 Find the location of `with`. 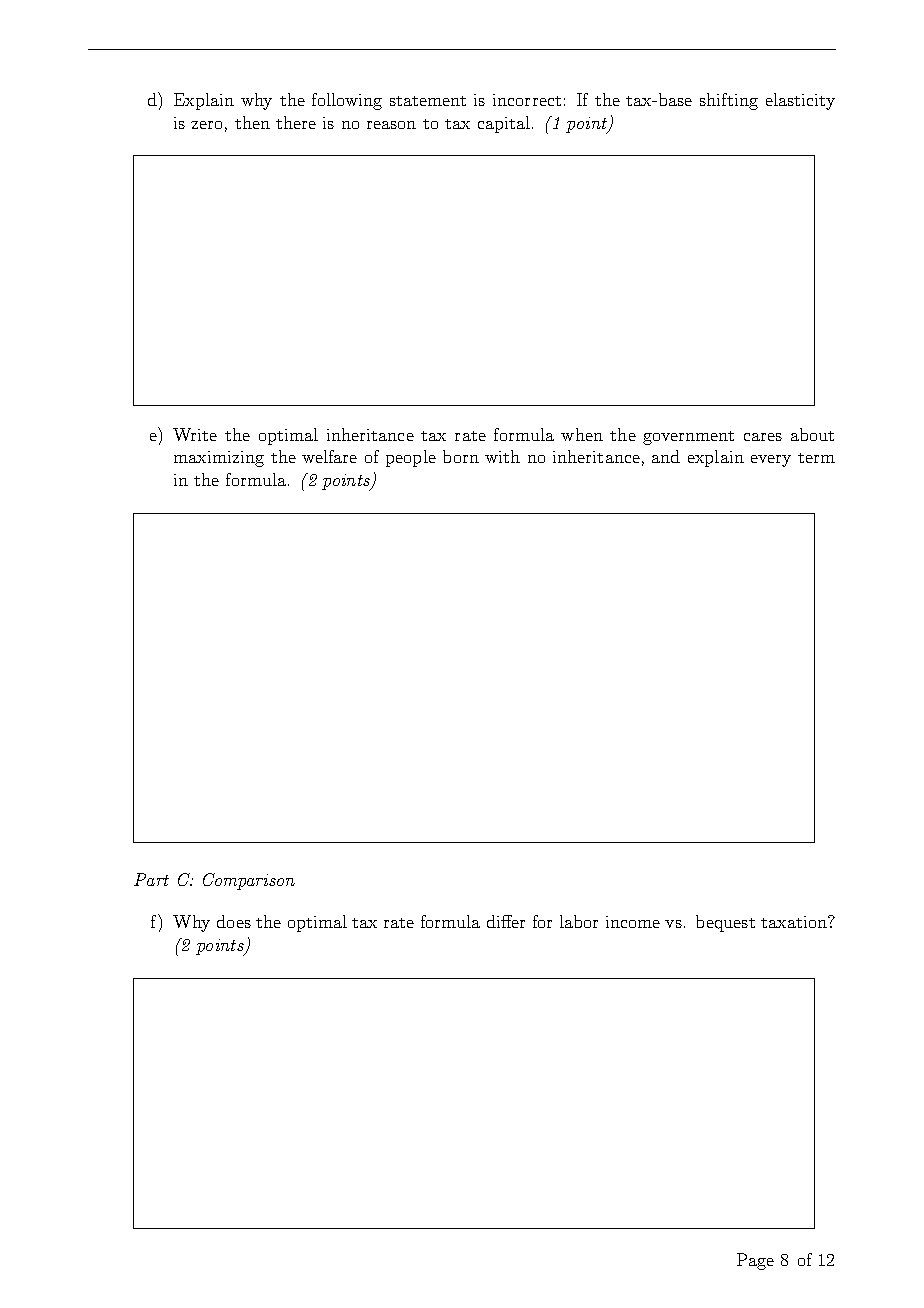

with is located at coordinates (502, 456).
